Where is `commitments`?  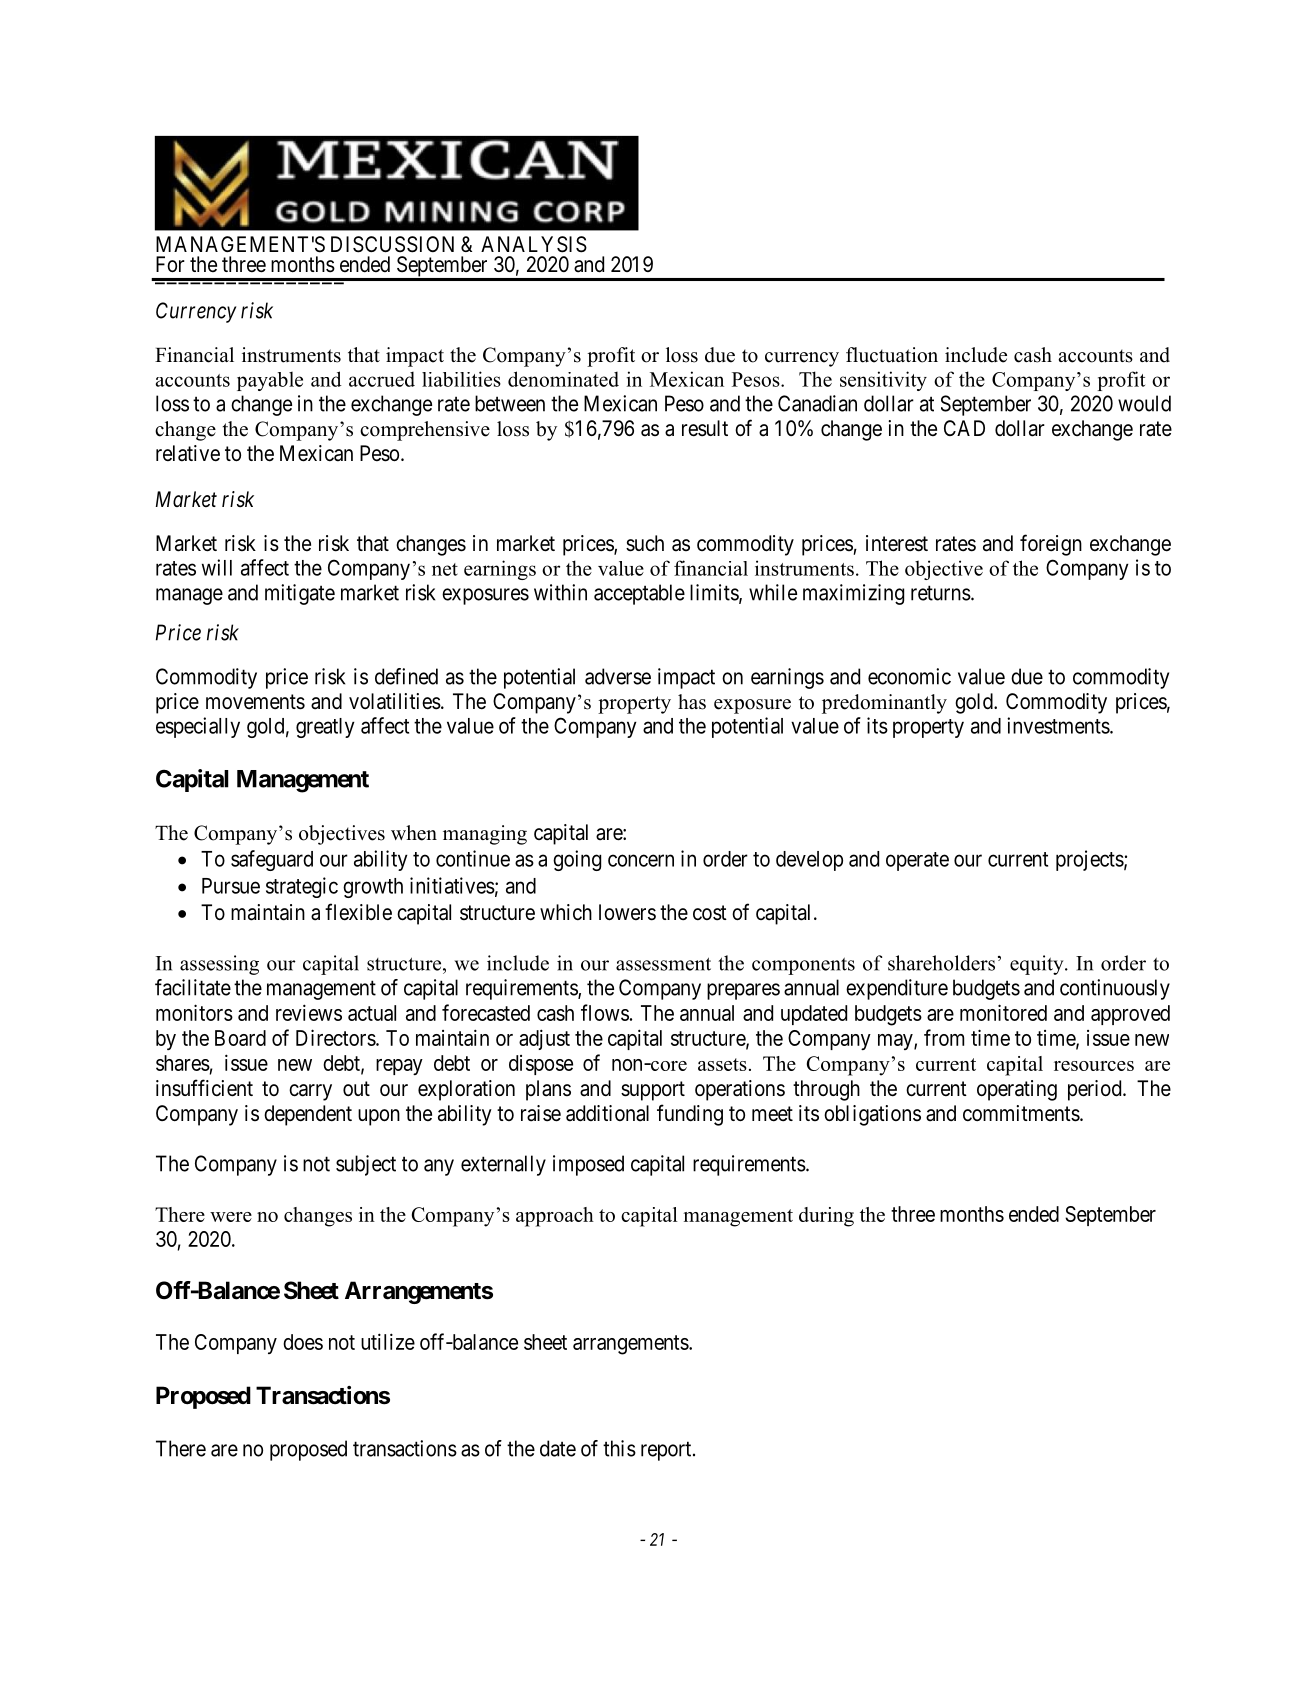
commitments is located at coordinates (1021, 1113).
